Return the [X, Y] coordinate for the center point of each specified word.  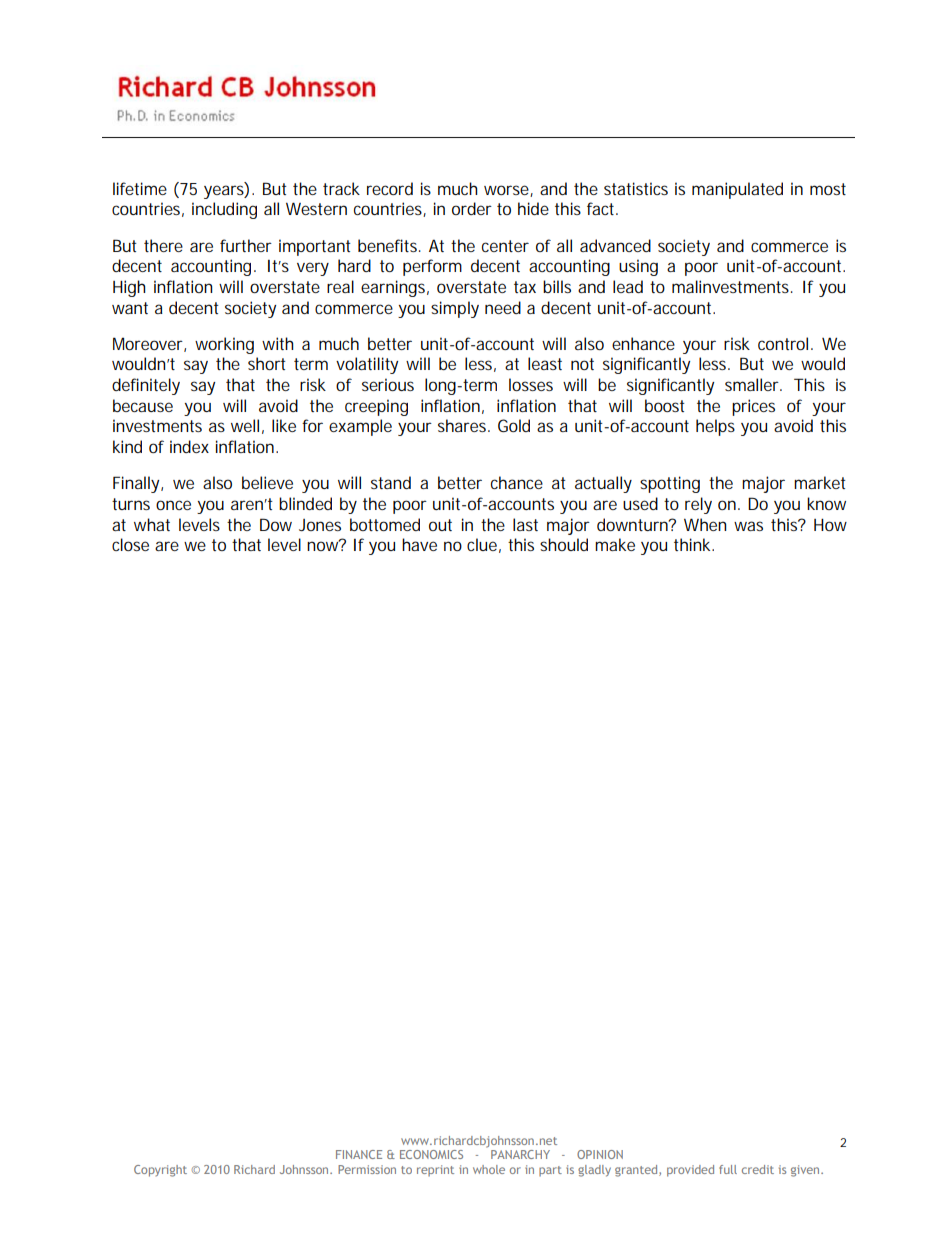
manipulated [737, 190]
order [472, 208]
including [224, 210]
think [694, 544]
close [130, 544]
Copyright [160, 1171]
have [419, 544]
